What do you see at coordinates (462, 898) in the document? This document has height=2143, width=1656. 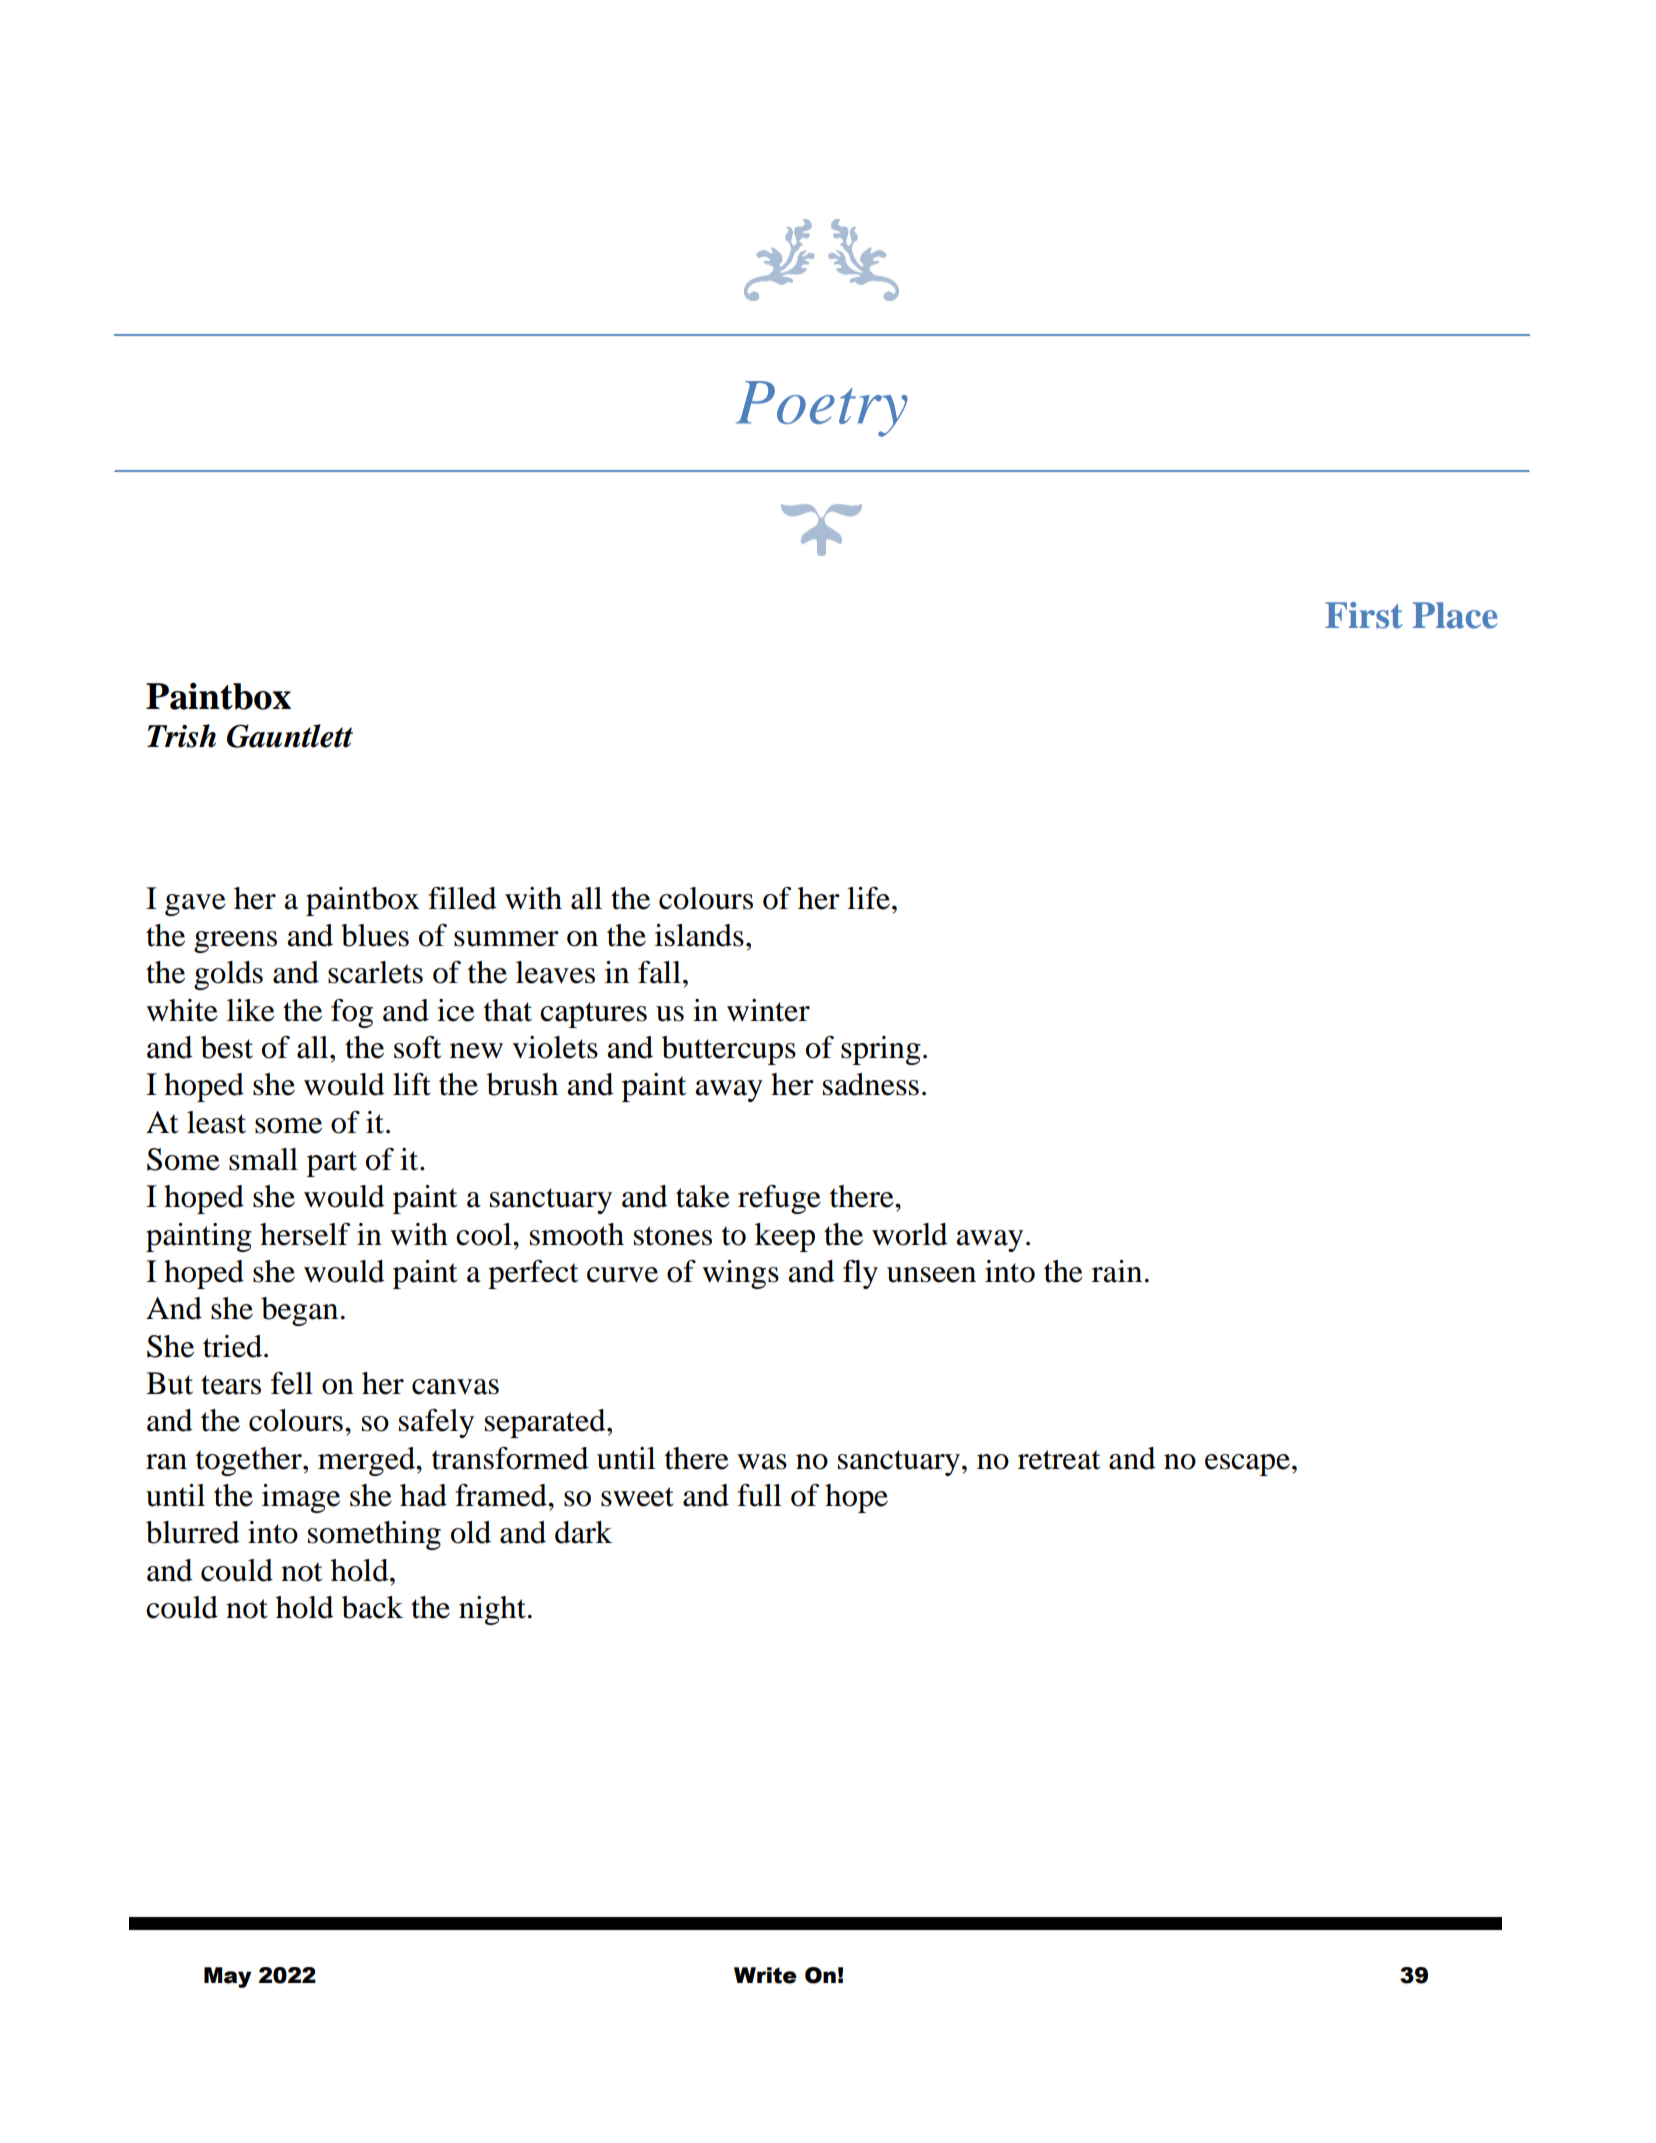 I see `filled` at bounding box center [462, 898].
